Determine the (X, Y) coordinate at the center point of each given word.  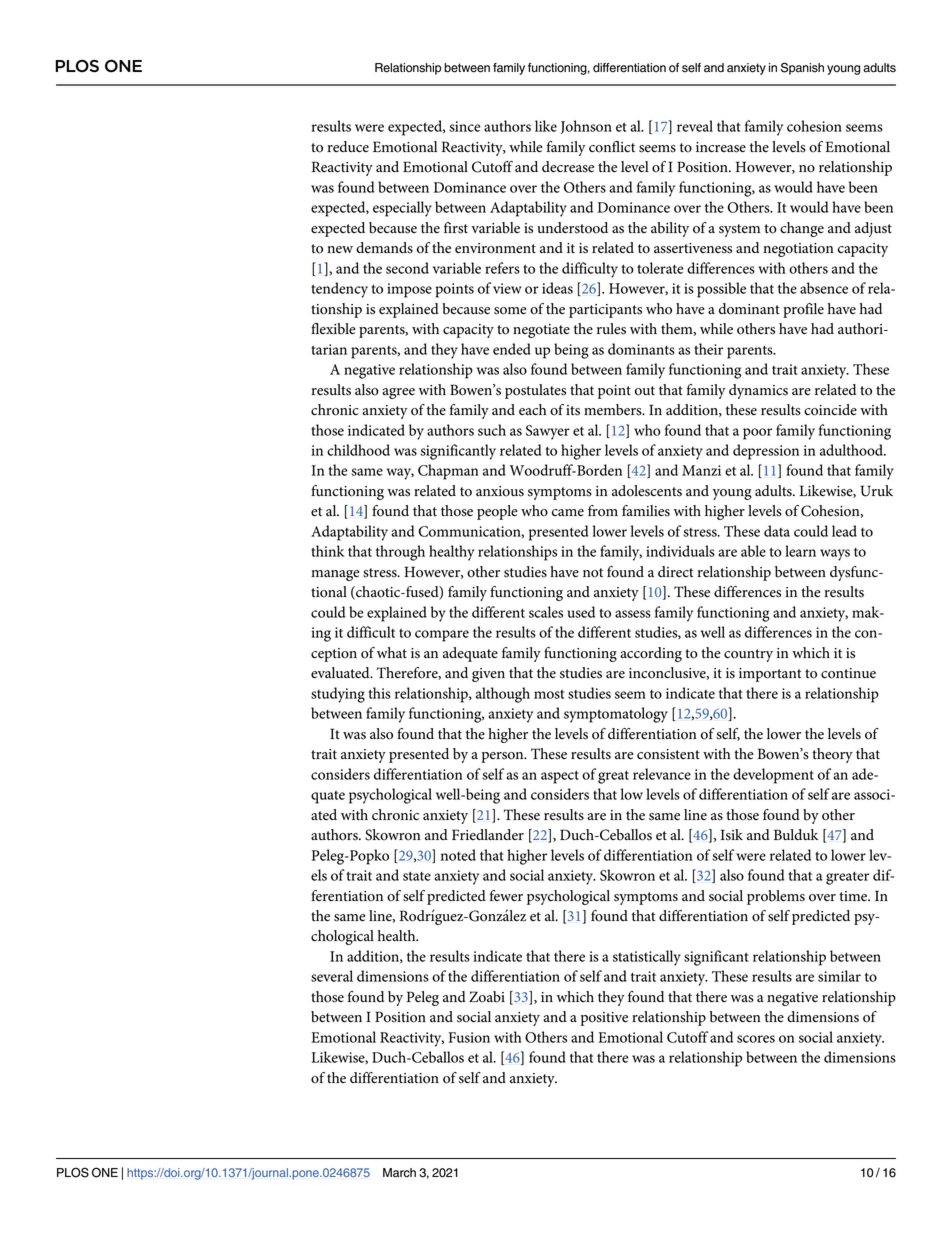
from (603, 511)
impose (409, 290)
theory (832, 755)
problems (776, 897)
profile (803, 310)
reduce (348, 147)
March (399, 1173)
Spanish (802, 68)
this (380, 693)
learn (800, 551)
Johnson (586, 127)
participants (605, 311)
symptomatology (616, 715)
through (400, 553)
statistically (647, 958)
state (417, 876)
